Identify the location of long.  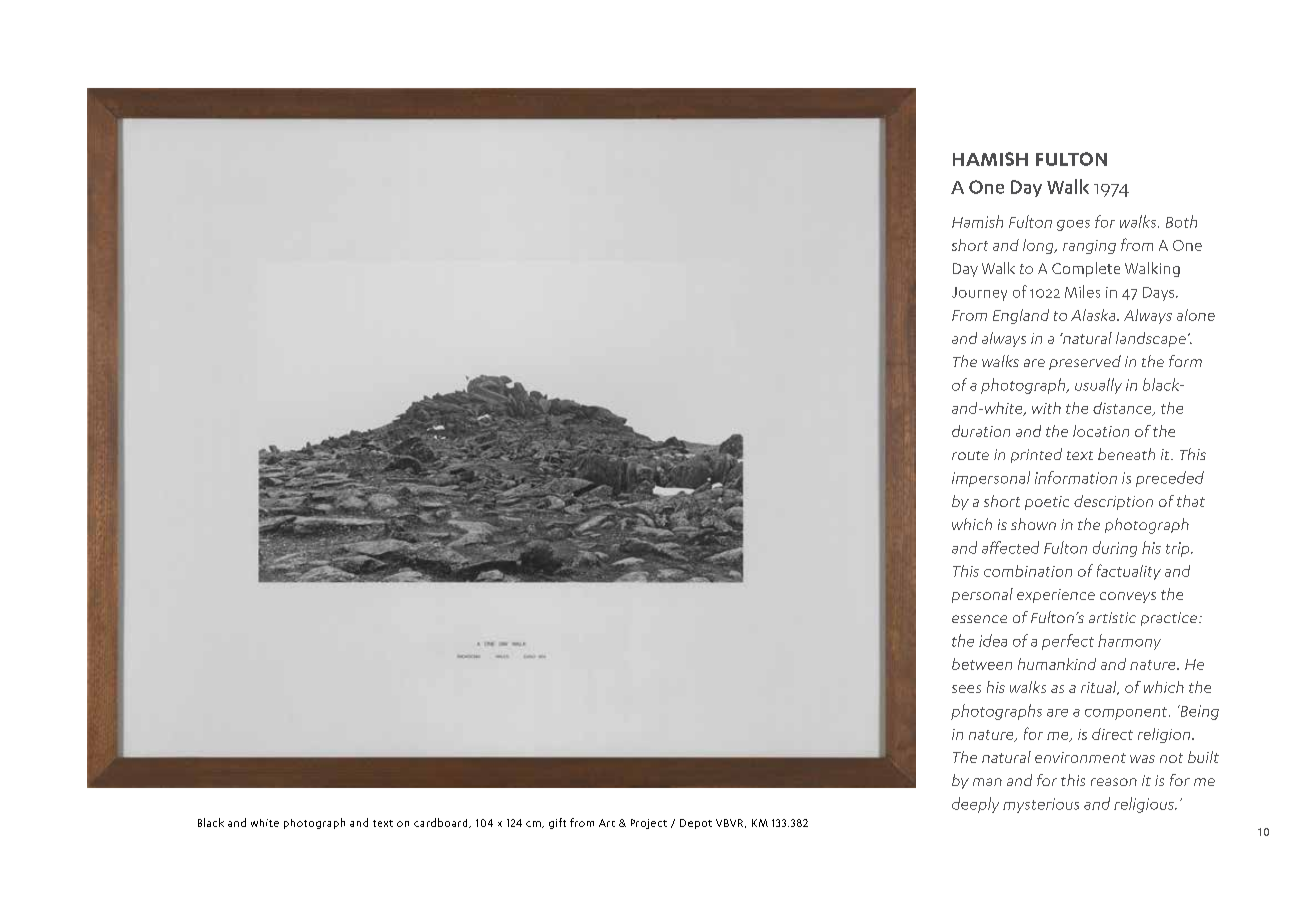
(1039, 246).
